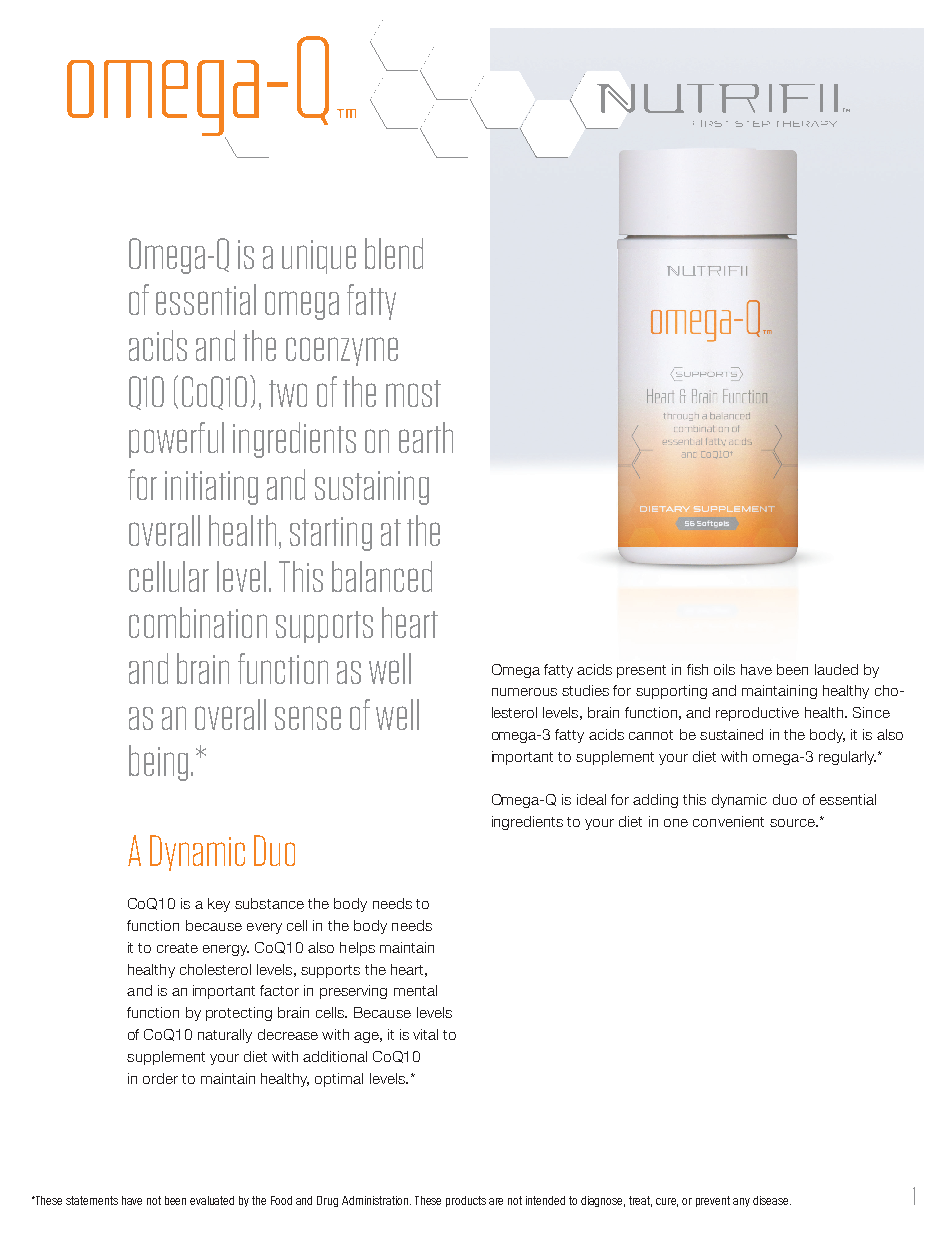 This image has width=952, height=1233. What do you see at coordinates (524, 692) in the image?
I see `numerous` at bounding box center [524, 692].
